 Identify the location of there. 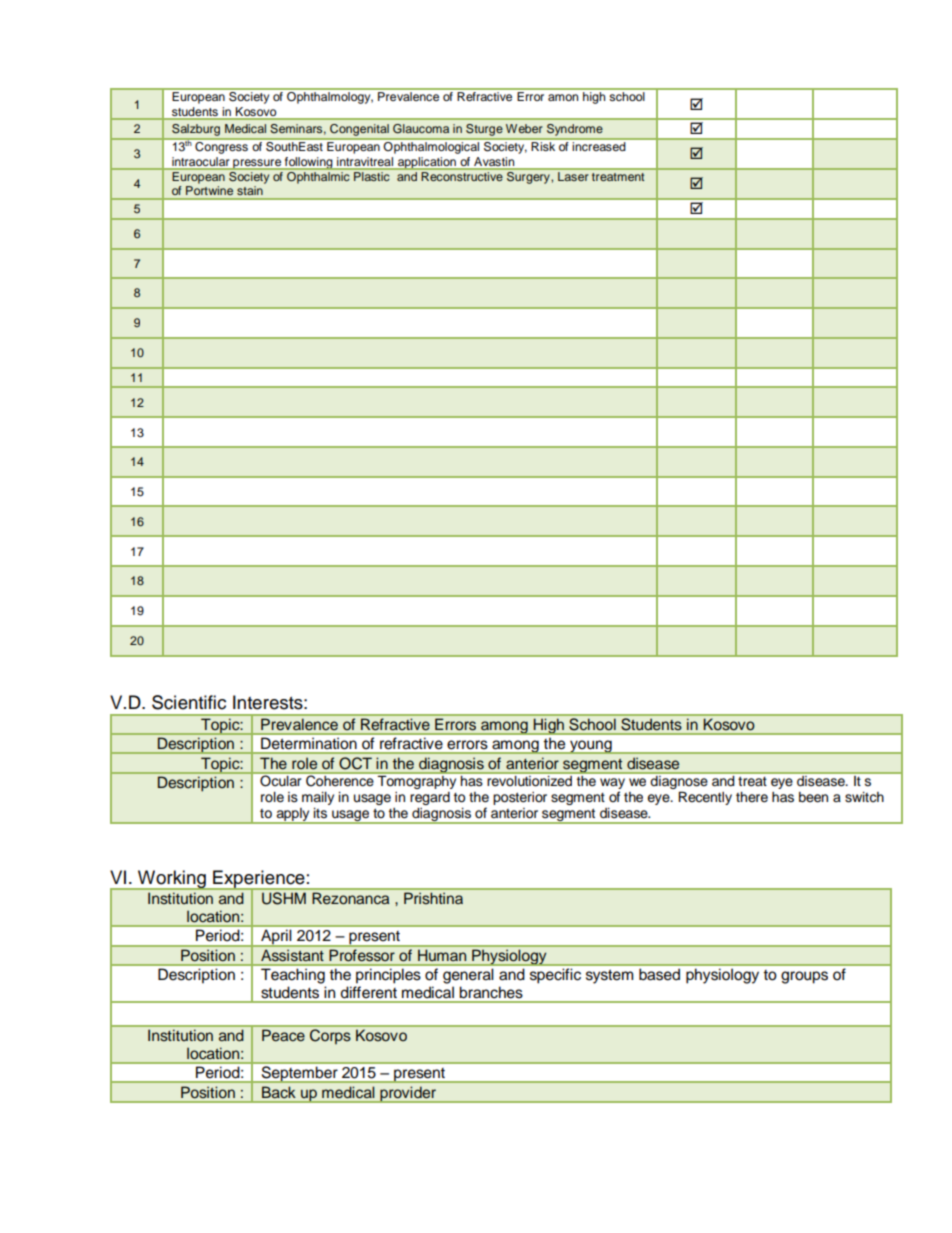
(752, 797).
